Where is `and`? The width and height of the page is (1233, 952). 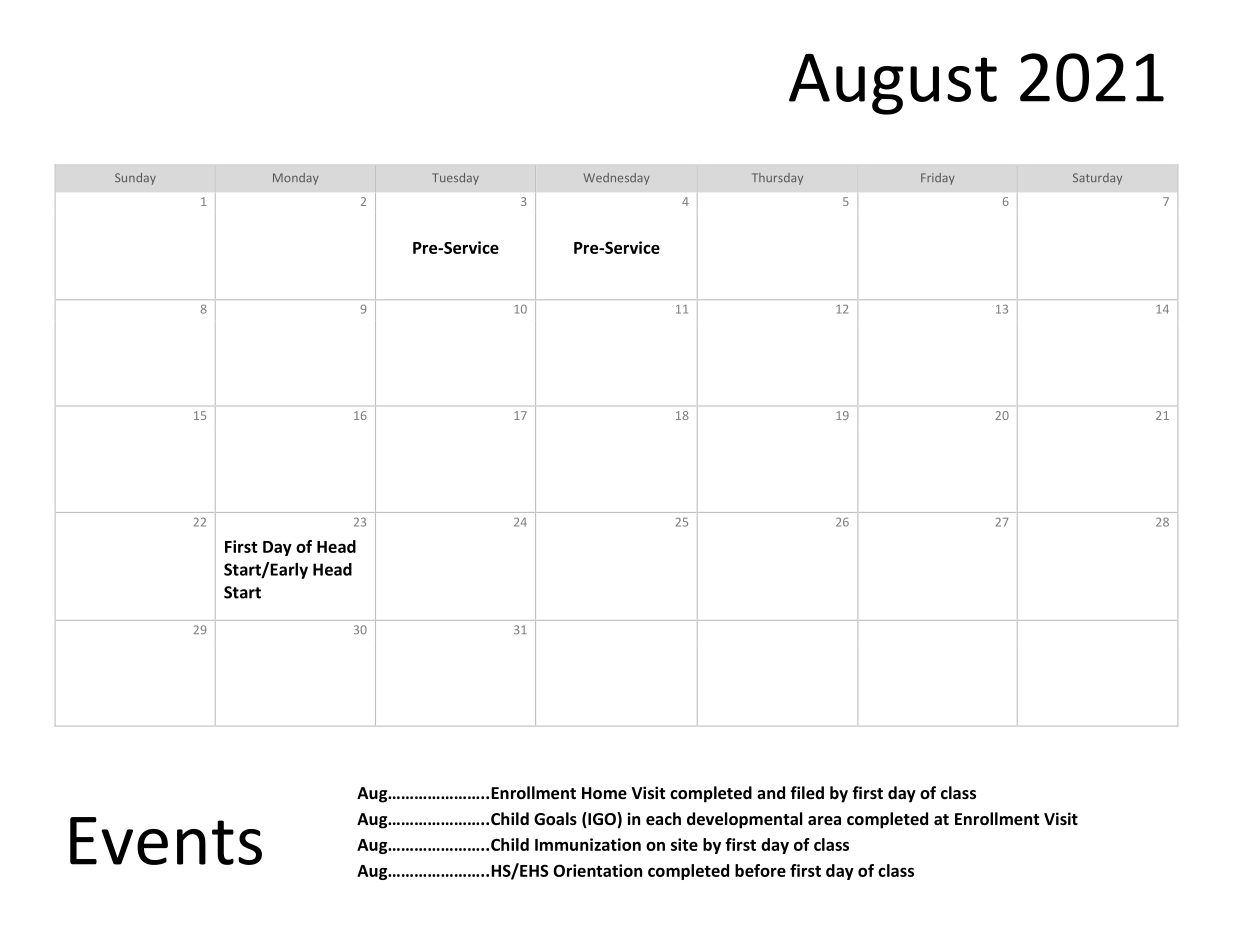
and is located at coordinates (771, 792).
